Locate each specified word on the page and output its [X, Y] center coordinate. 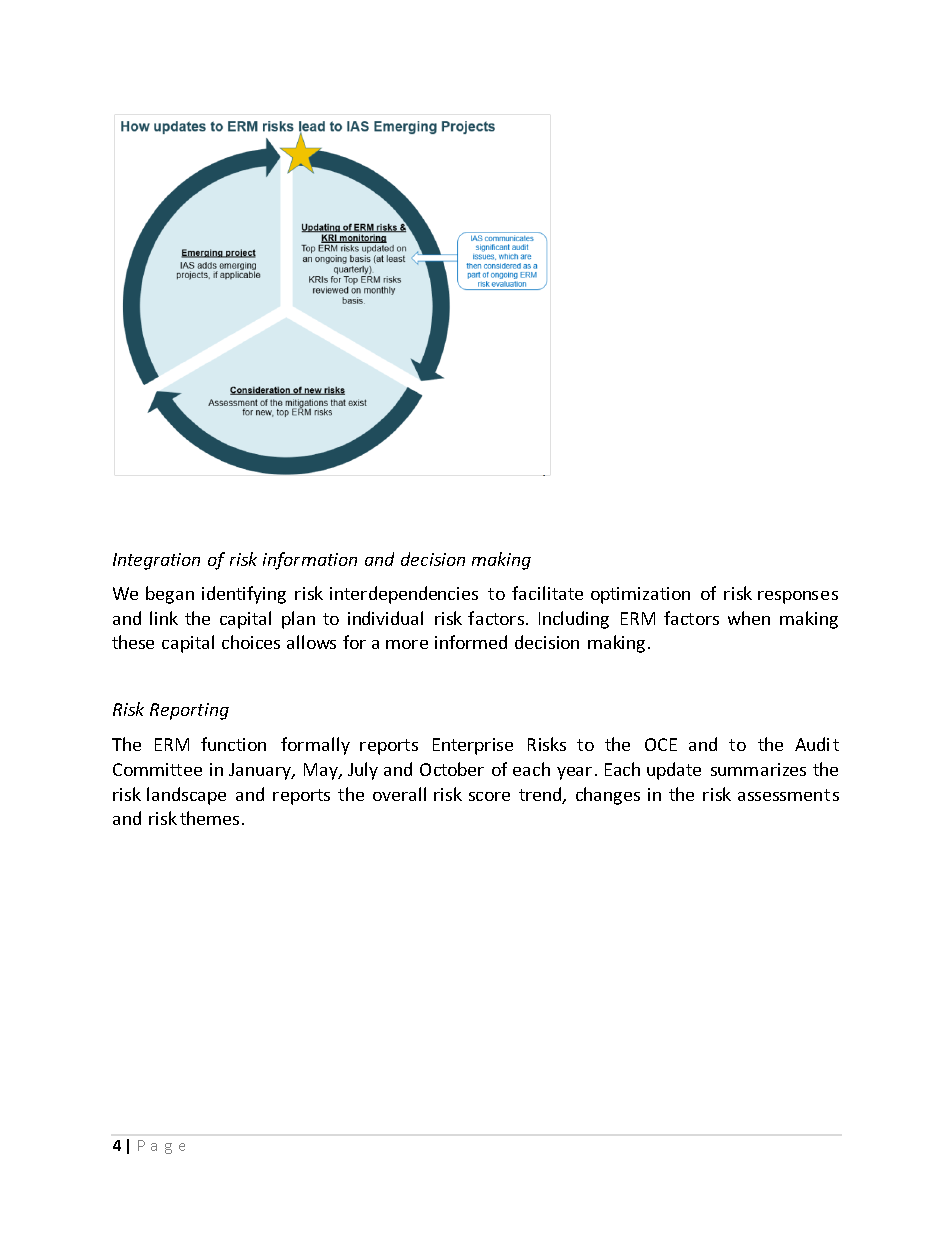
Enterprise [473, 746]
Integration [156, 561]
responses [798, 597]
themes [209, 818]
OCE [661, 744]
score [489, 796]
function [233, 744]
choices [251, 642]
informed [471, 642]
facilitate [547, 593]
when [749, 618]
